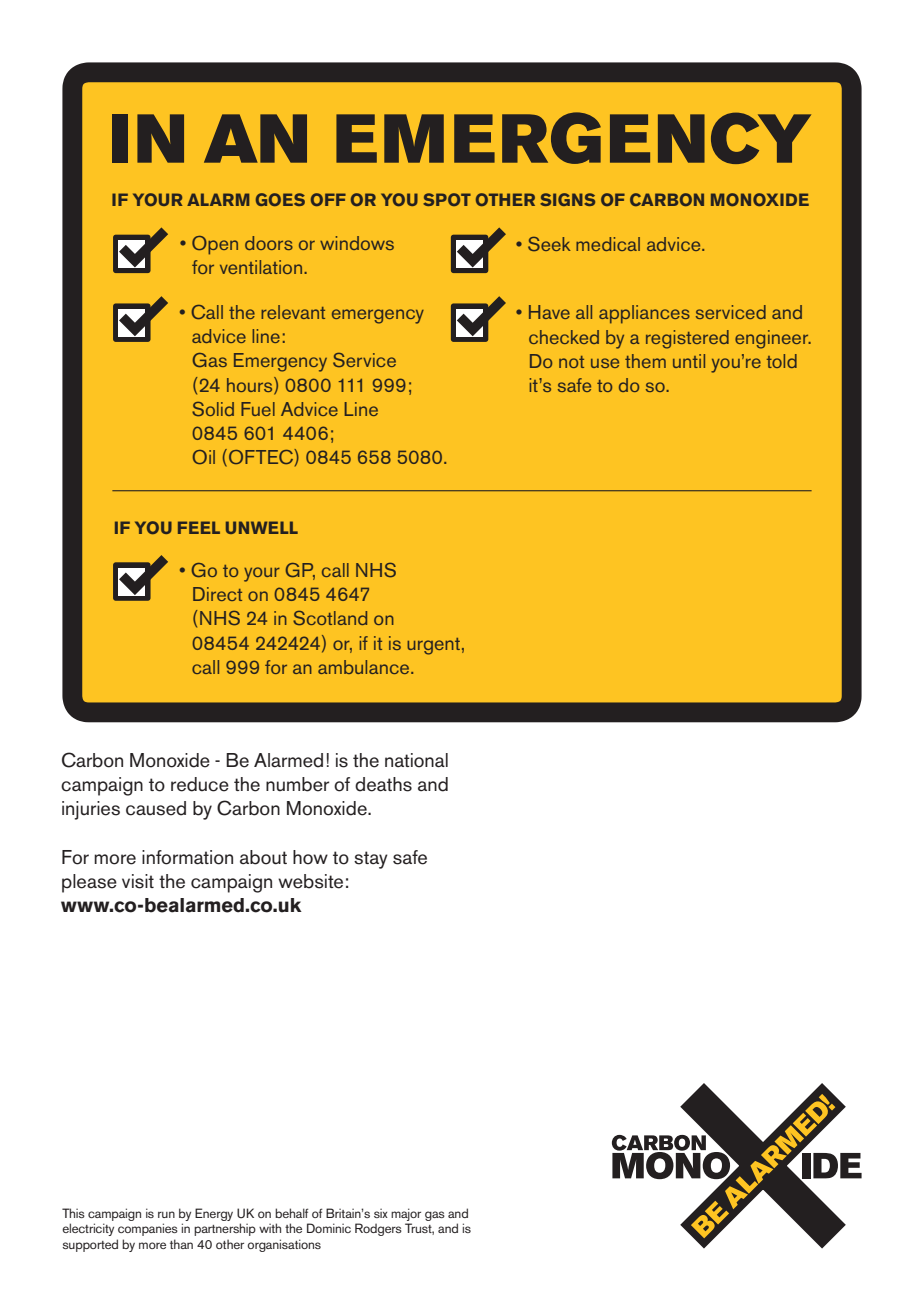 This document has height=1311, width=924. Describe the element at coordinates (166, 1214) in the document. I see `run` at that location.
